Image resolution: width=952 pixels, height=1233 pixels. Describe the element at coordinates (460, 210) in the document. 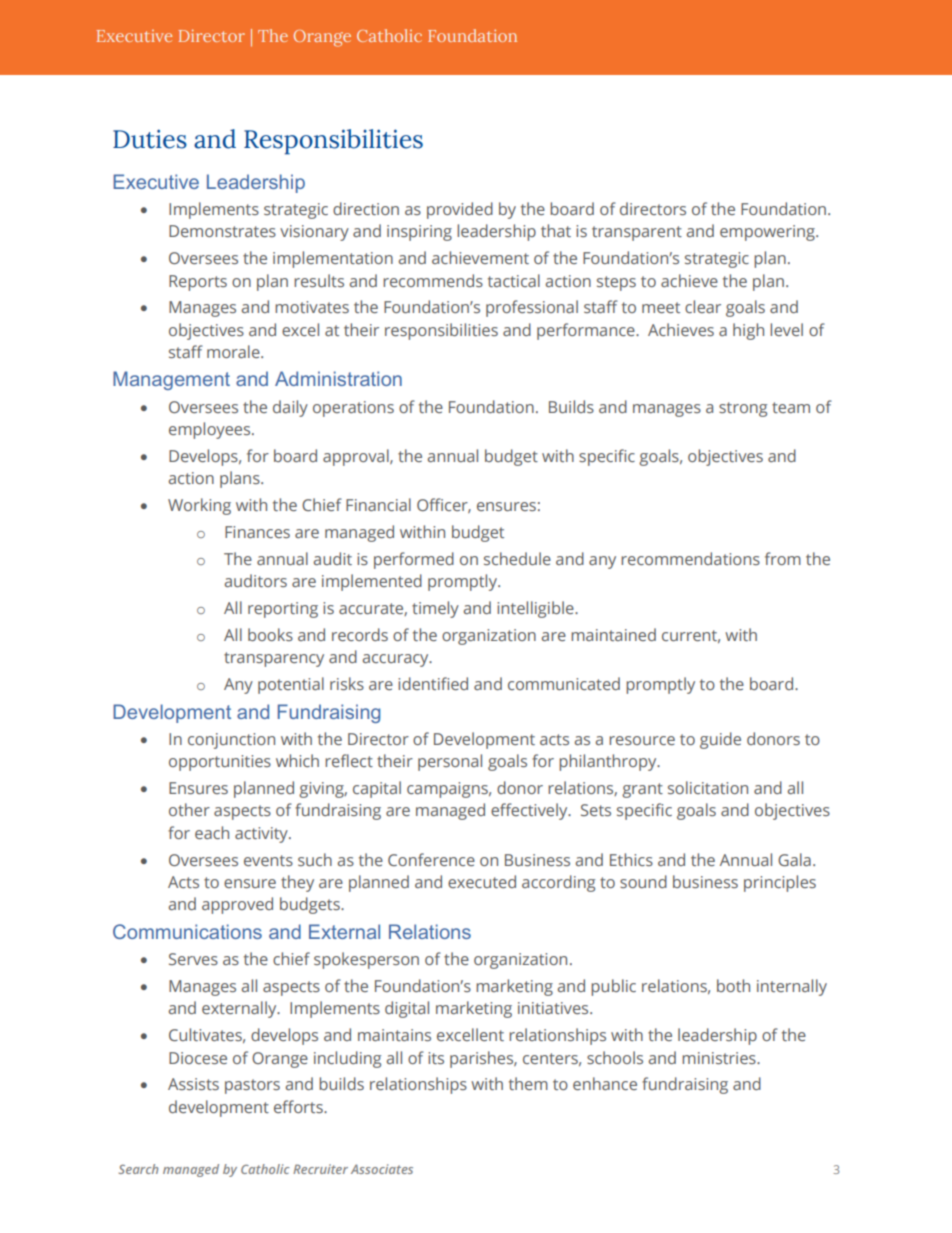

I see `provided` at that location.
